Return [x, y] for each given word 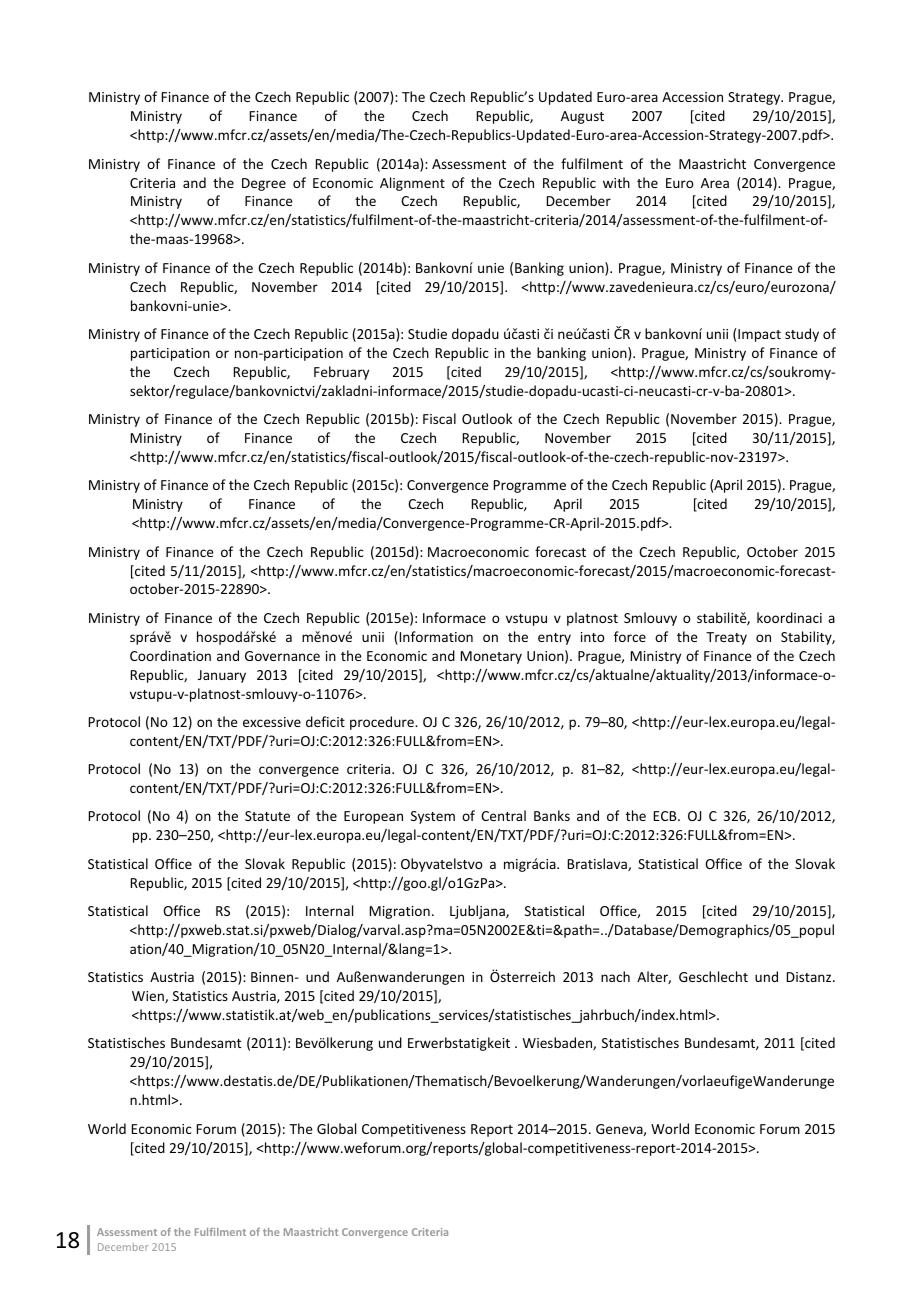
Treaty [726, 638]
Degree [264, 184]
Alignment [412, 184]
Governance [282, 656]
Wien [149, 997]
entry [554, 639]
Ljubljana [478, 912]
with [616, 182]
